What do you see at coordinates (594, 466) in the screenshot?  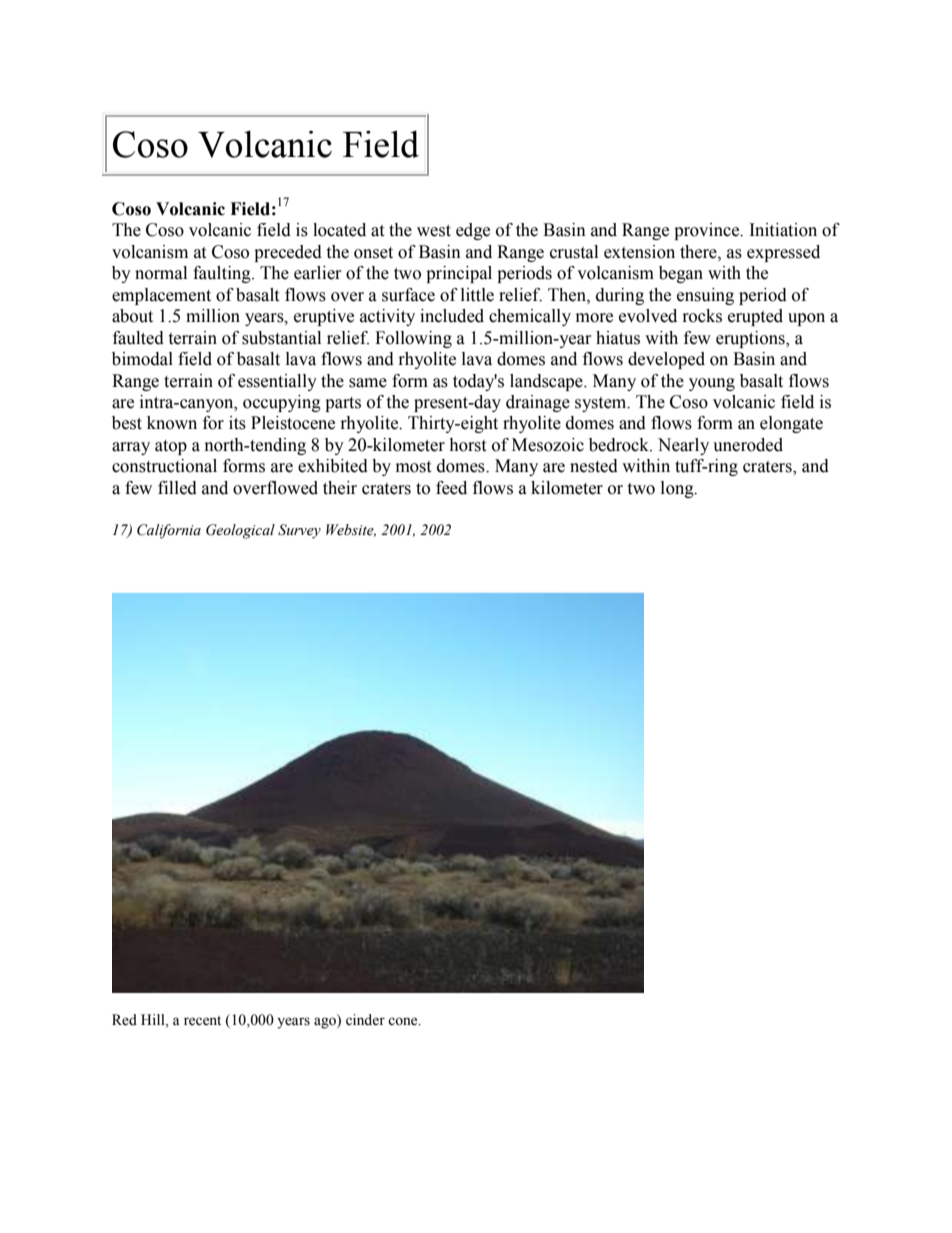 I see `nested` at bounding box center [594, 466].
